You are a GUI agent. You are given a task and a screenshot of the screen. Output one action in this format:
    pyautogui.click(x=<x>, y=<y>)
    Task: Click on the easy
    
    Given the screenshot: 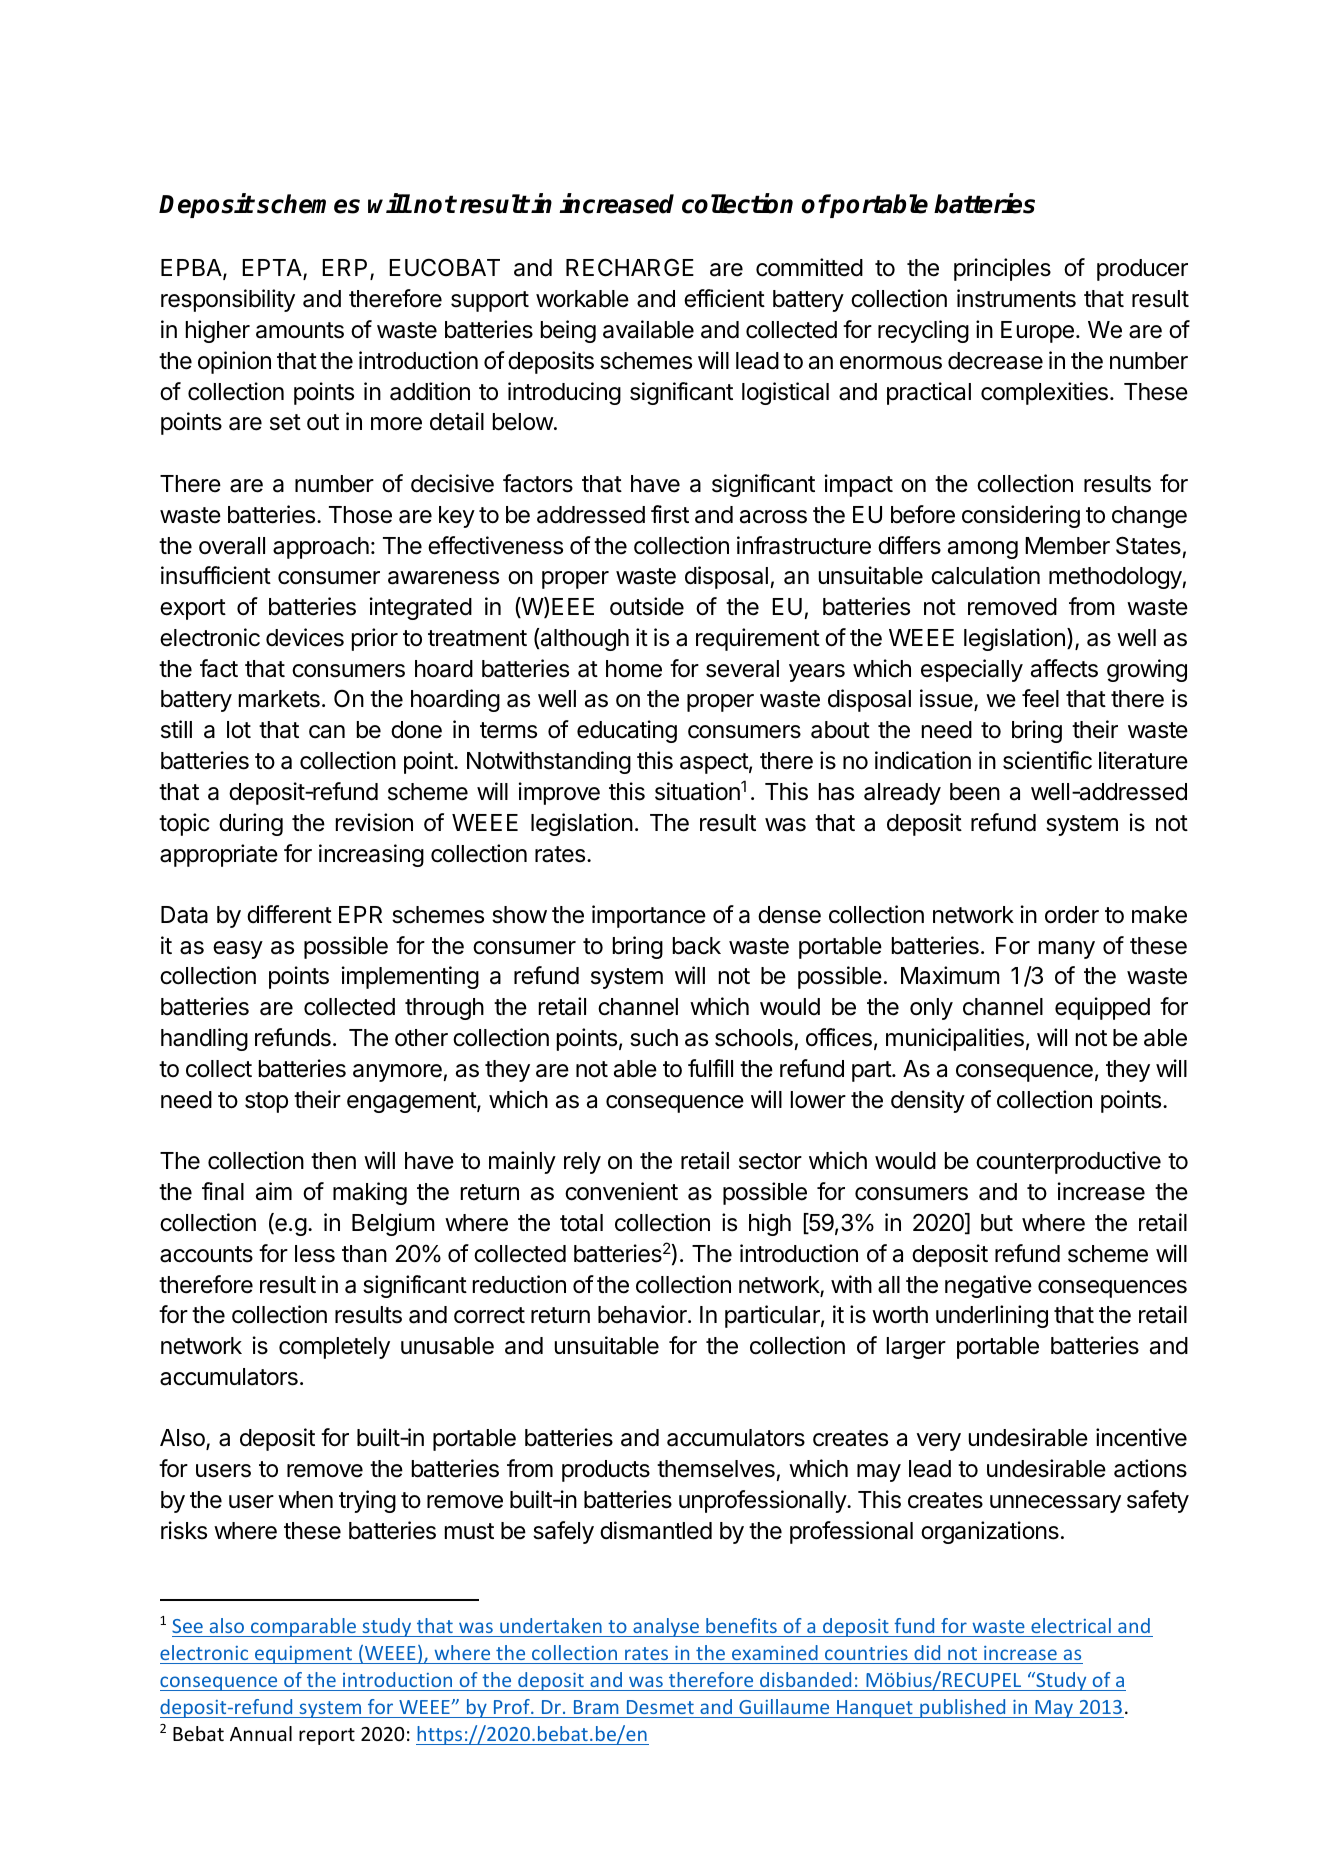 What is the action you would take?
    pyautogui.click(x=238, y=950)
